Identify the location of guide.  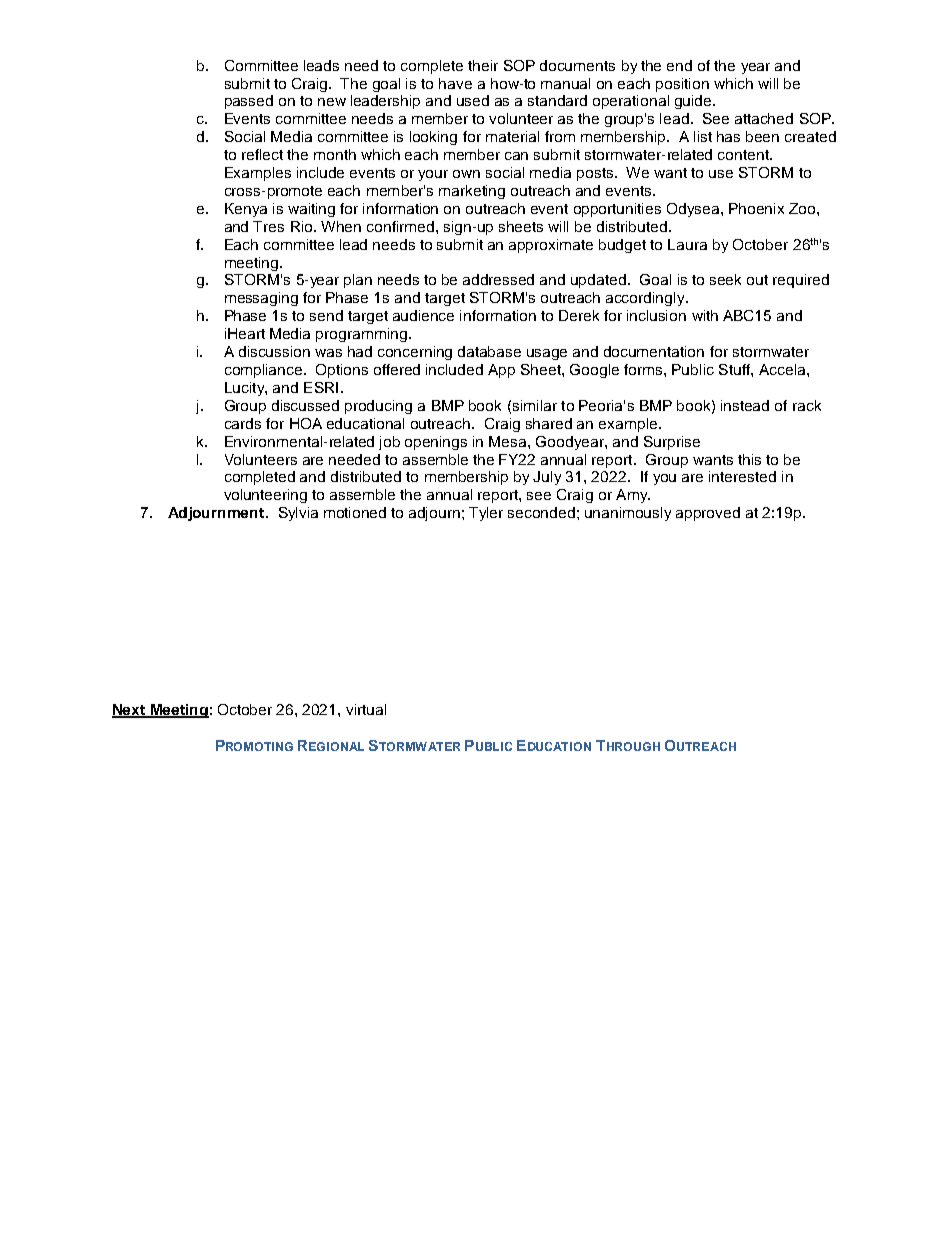
(694, 102).
